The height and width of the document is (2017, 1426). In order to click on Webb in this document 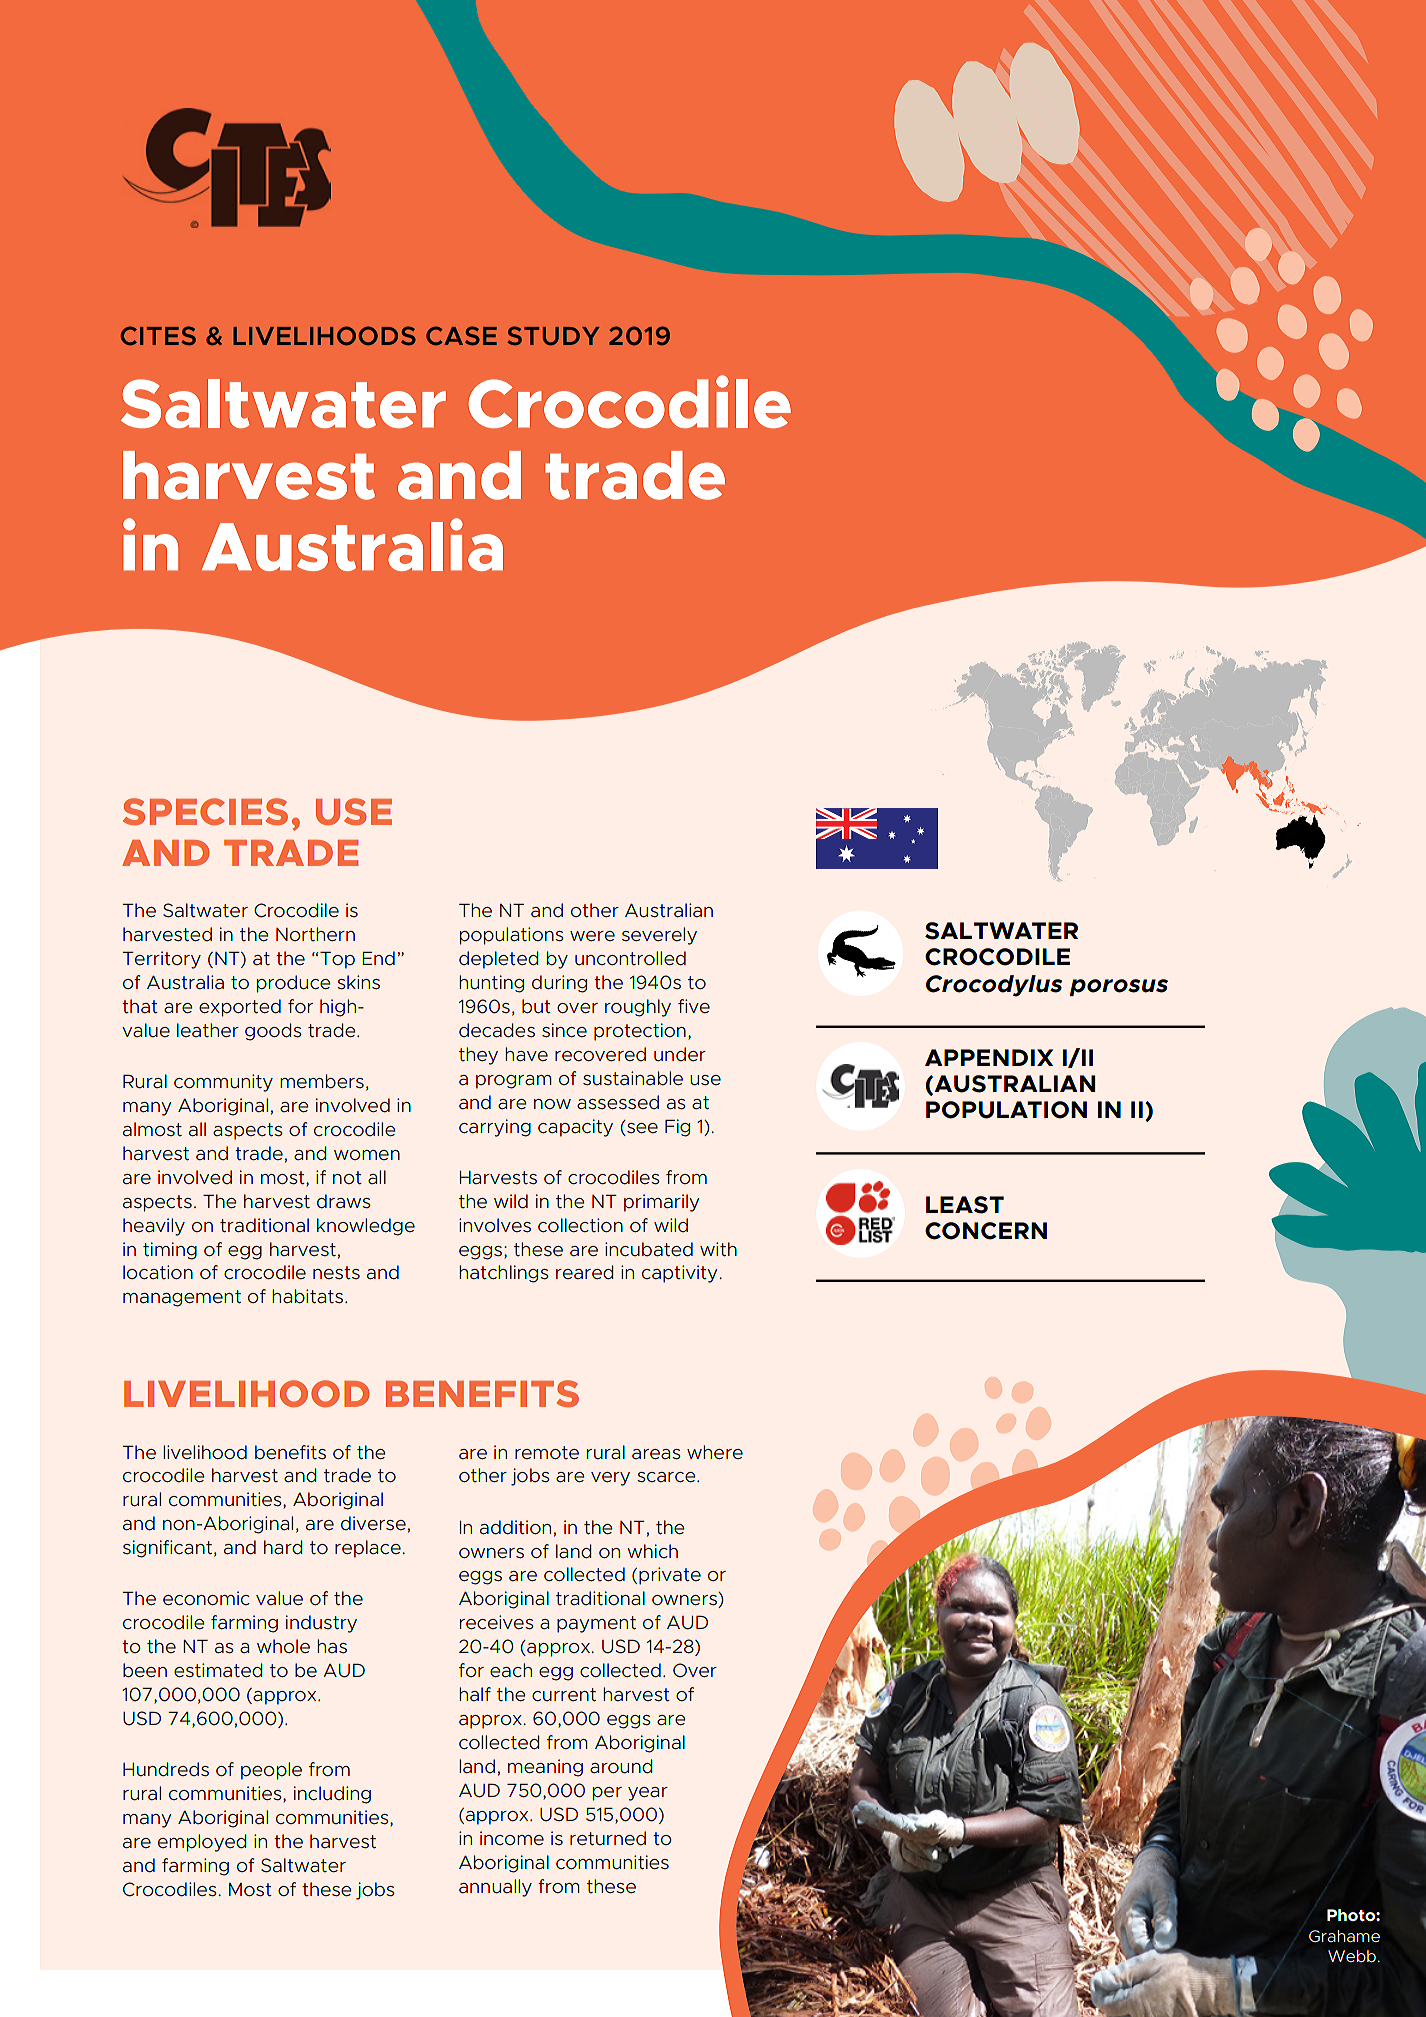, I will do `click(1352, 1956)`.
